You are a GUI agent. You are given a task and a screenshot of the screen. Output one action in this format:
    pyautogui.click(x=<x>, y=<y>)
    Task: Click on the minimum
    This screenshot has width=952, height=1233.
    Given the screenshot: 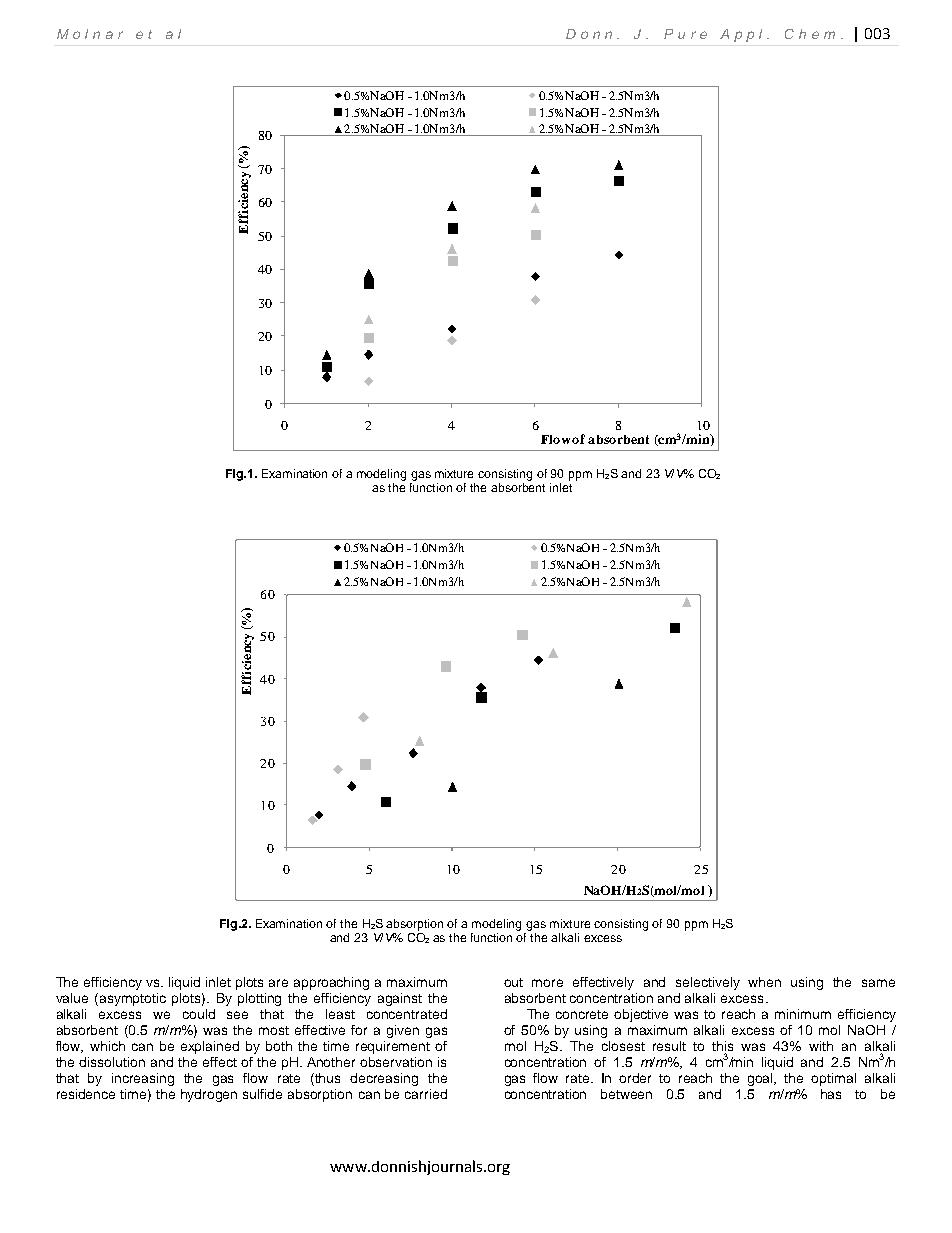 What is the action you would take?
    pyautogui.click(x=803, y=1014)
